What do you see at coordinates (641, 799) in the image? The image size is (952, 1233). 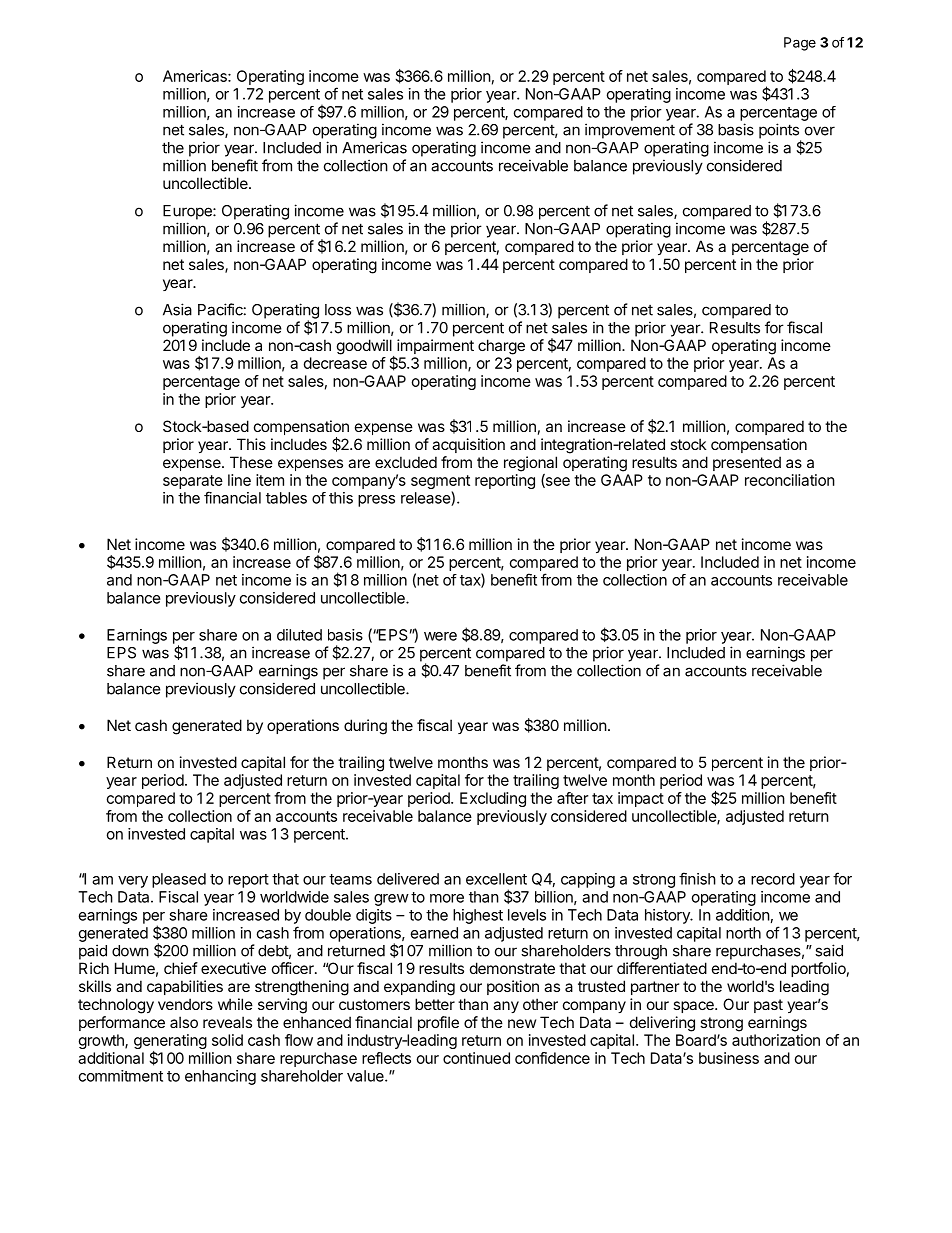 I see `impact` at bounding box center [641, 799].
